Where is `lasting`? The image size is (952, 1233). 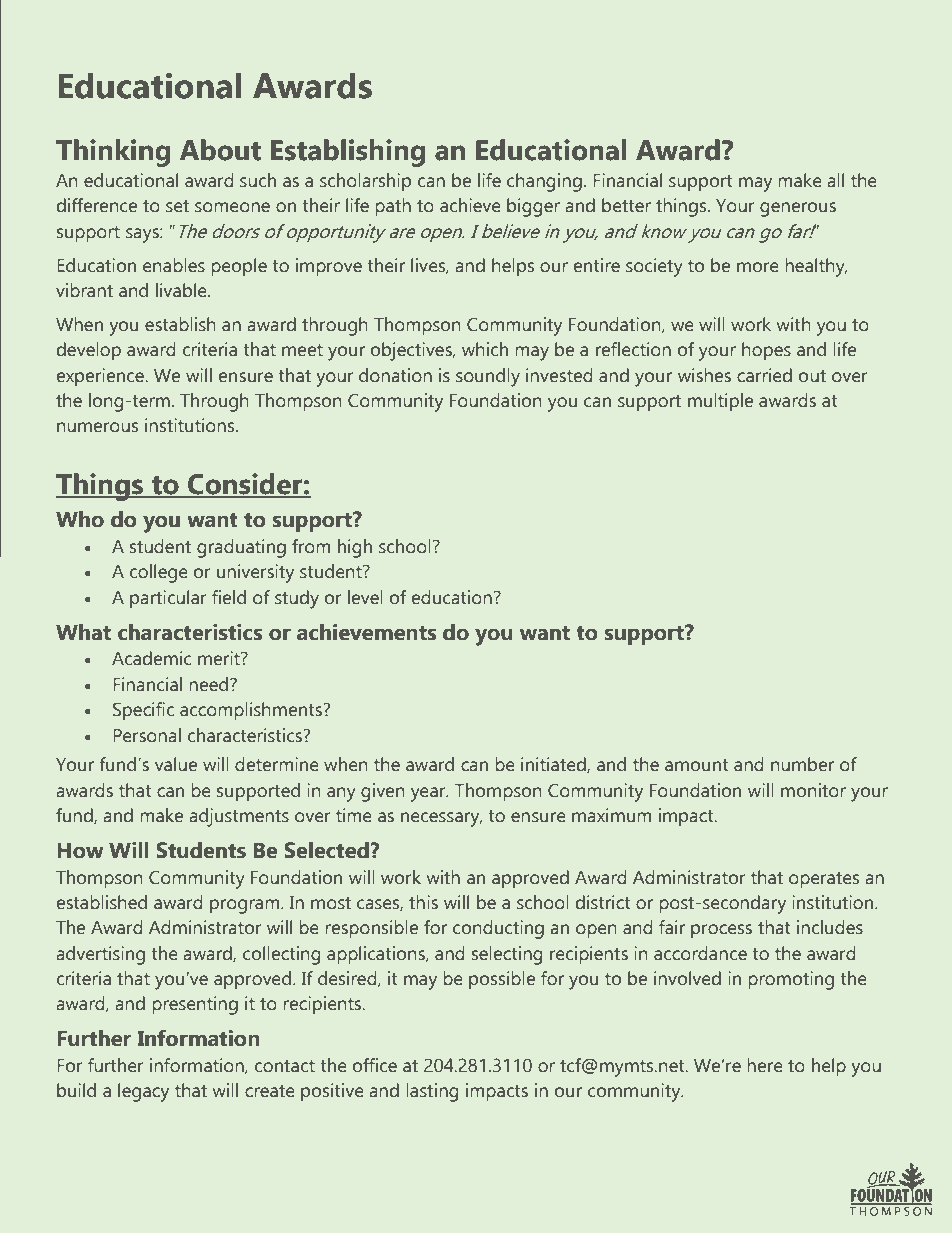
lasting is located at coordinates (432, 1092).
